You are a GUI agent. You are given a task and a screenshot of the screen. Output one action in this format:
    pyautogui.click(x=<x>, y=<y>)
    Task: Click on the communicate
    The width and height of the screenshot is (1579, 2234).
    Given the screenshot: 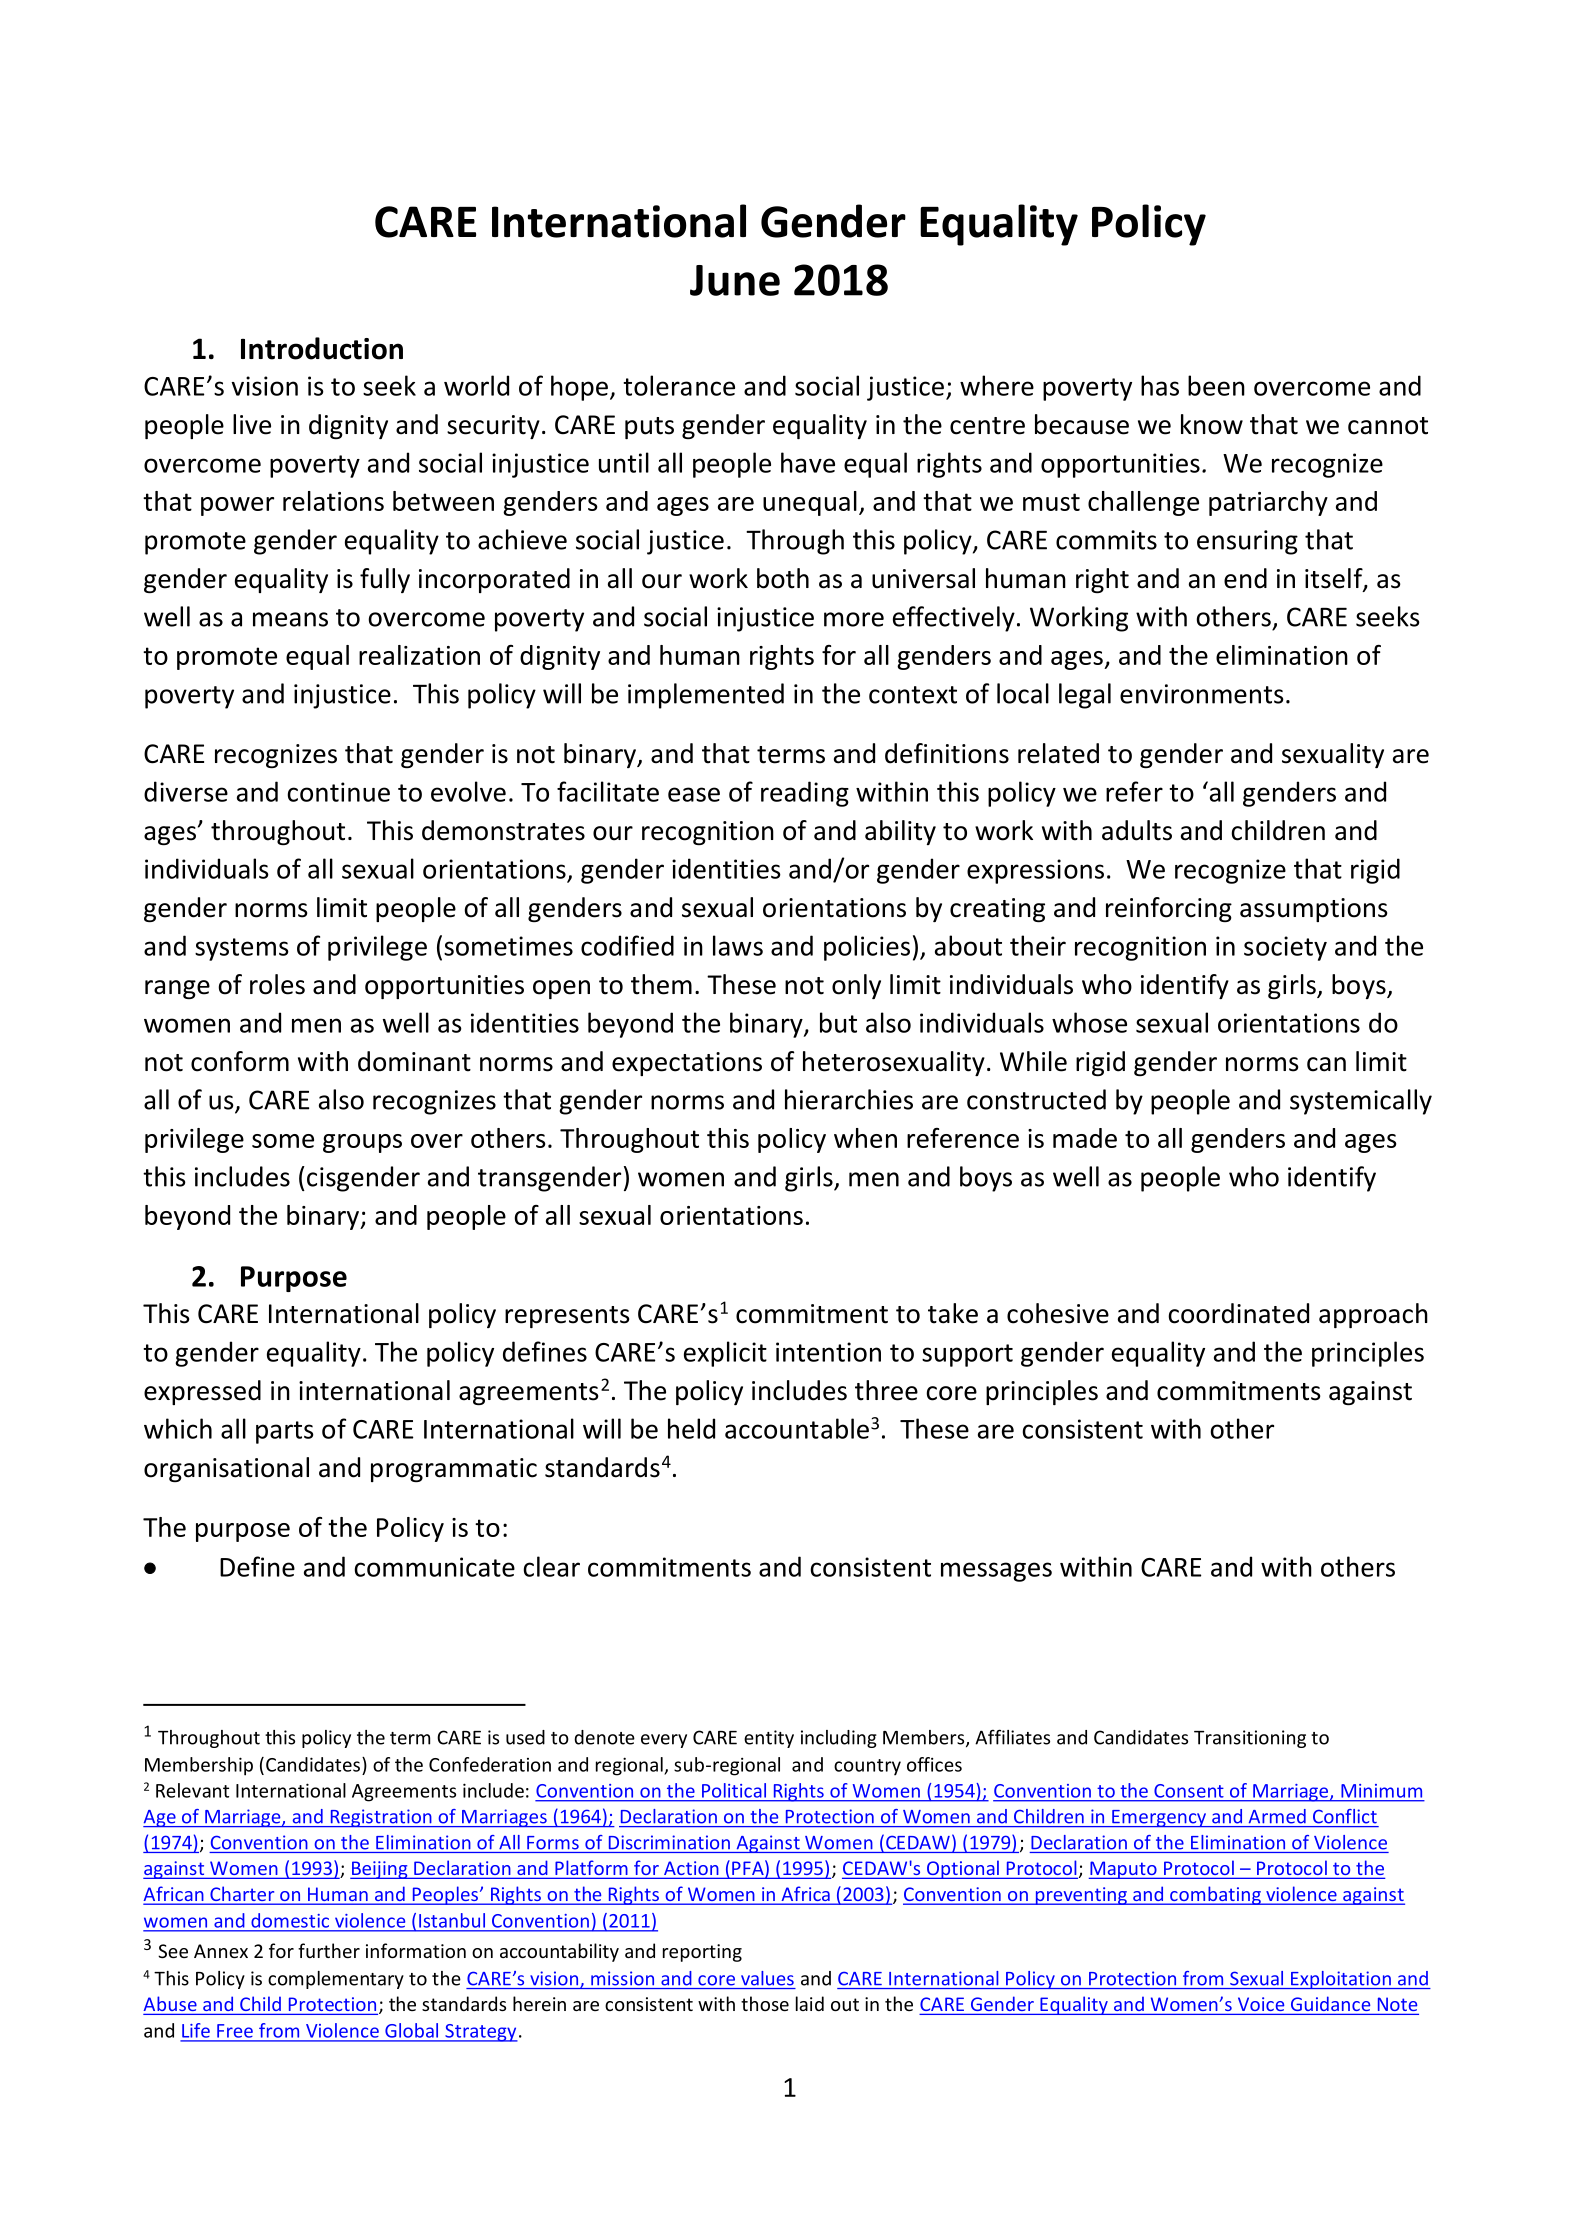 What is the action you would take?
    pyautogui.click(x=434, y=1567)
